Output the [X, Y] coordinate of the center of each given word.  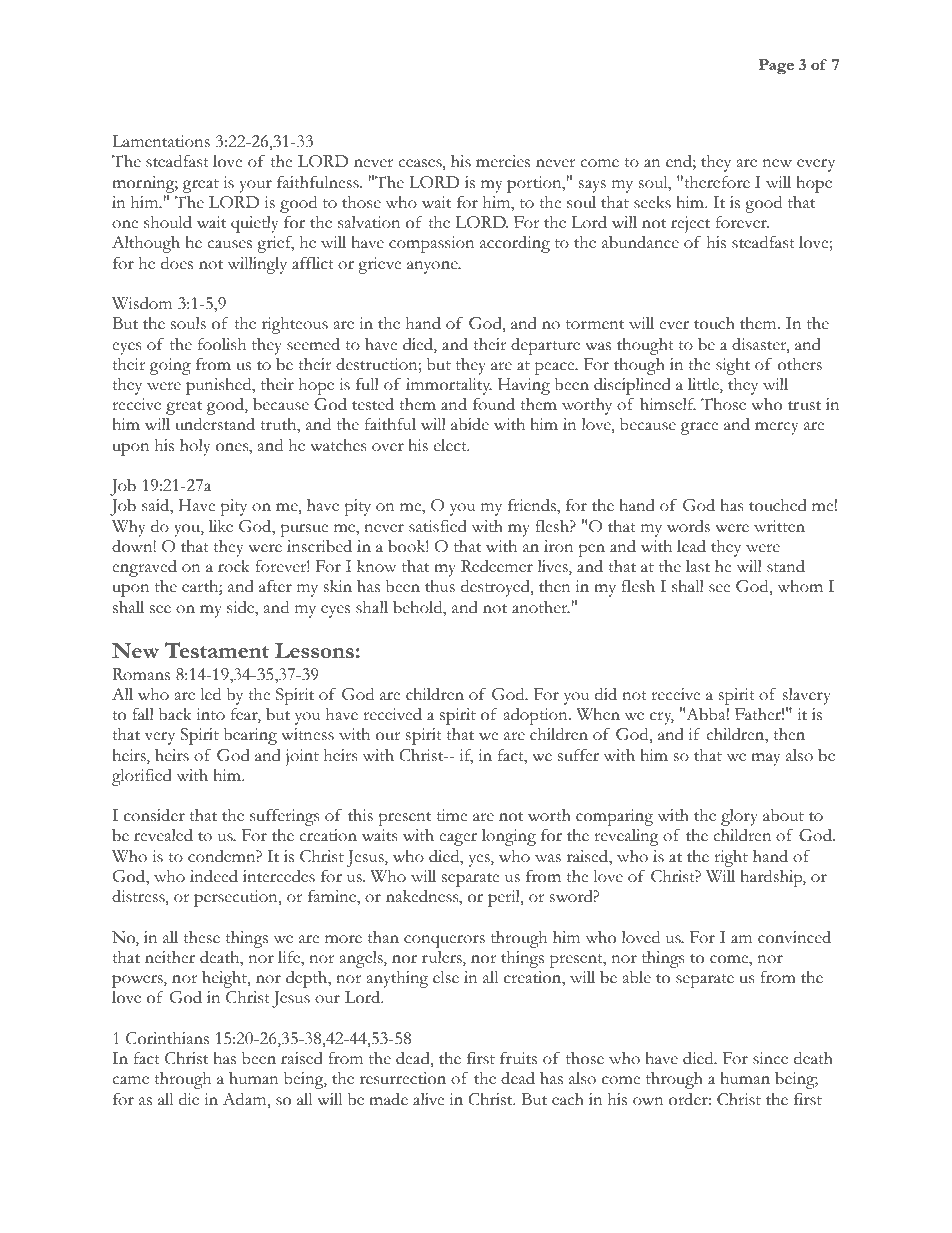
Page [776, 67]
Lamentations [161, 141]
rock [234, 566]
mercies [503, 161]
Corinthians [167, 1038]
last [698, 566]
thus [440, 586]
